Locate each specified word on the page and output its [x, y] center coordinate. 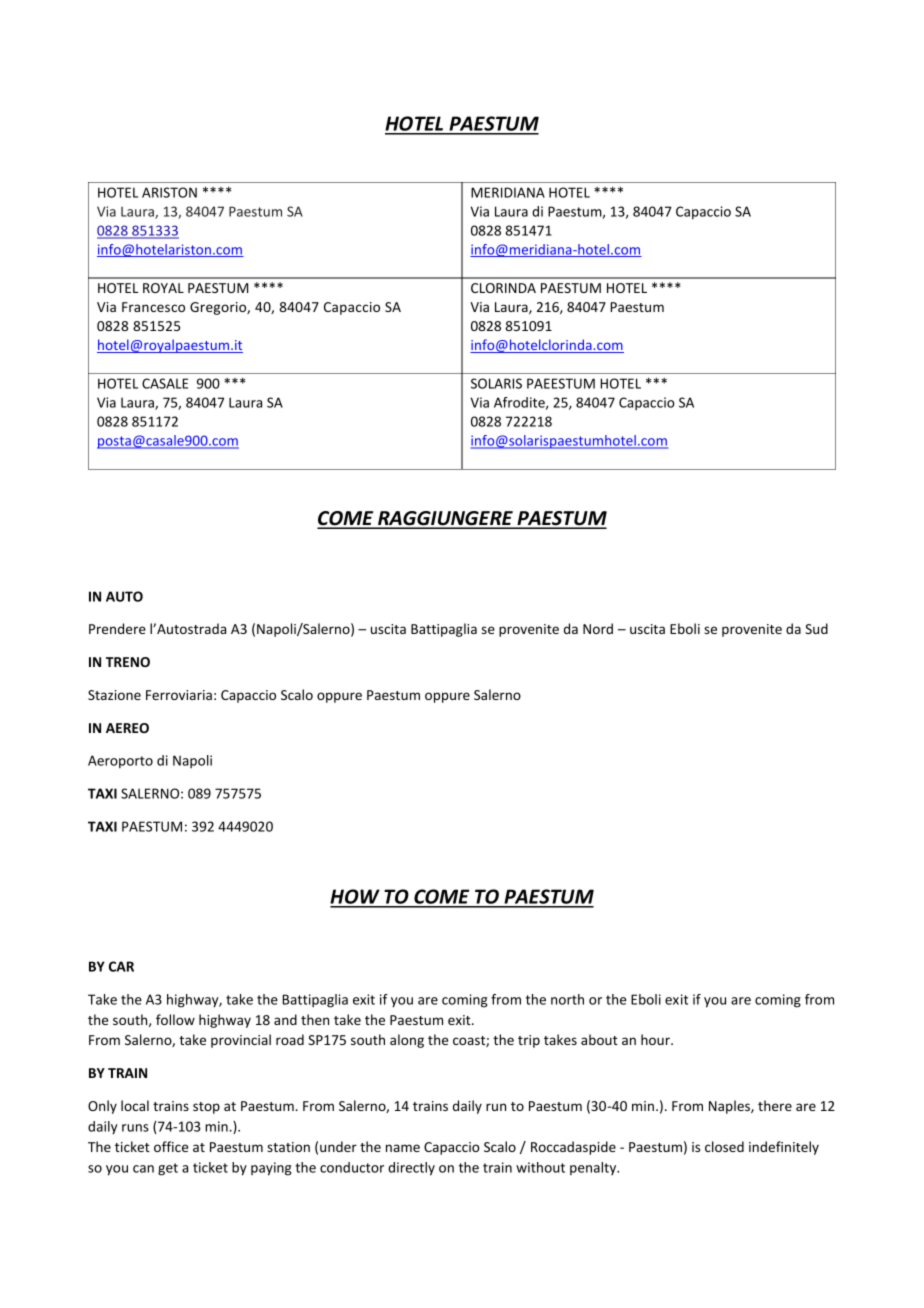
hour [656, 1039]
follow [175, 1019]
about [599, 1039]
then [315, 1019]
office [171, 1146]
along [407, 1041]
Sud [816, 628]
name [403, 1148]
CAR [121, 966]
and [285, 1019]
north [567, 999]
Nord [598, 628]
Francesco [153, 307]
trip [529, 1041]
